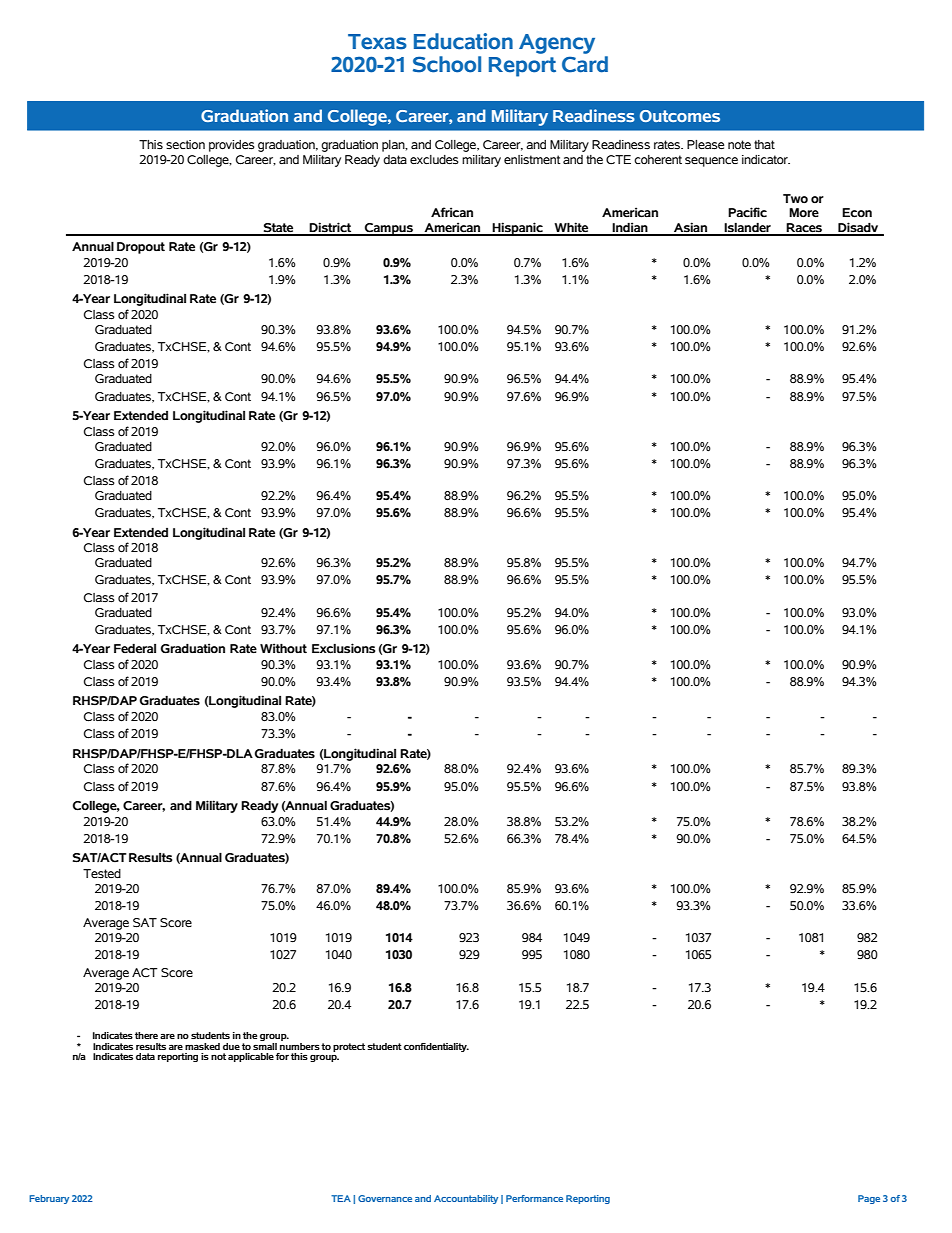 This page has height=1233, width=952. I want to click on confidentiality, so click(436, 1047).
